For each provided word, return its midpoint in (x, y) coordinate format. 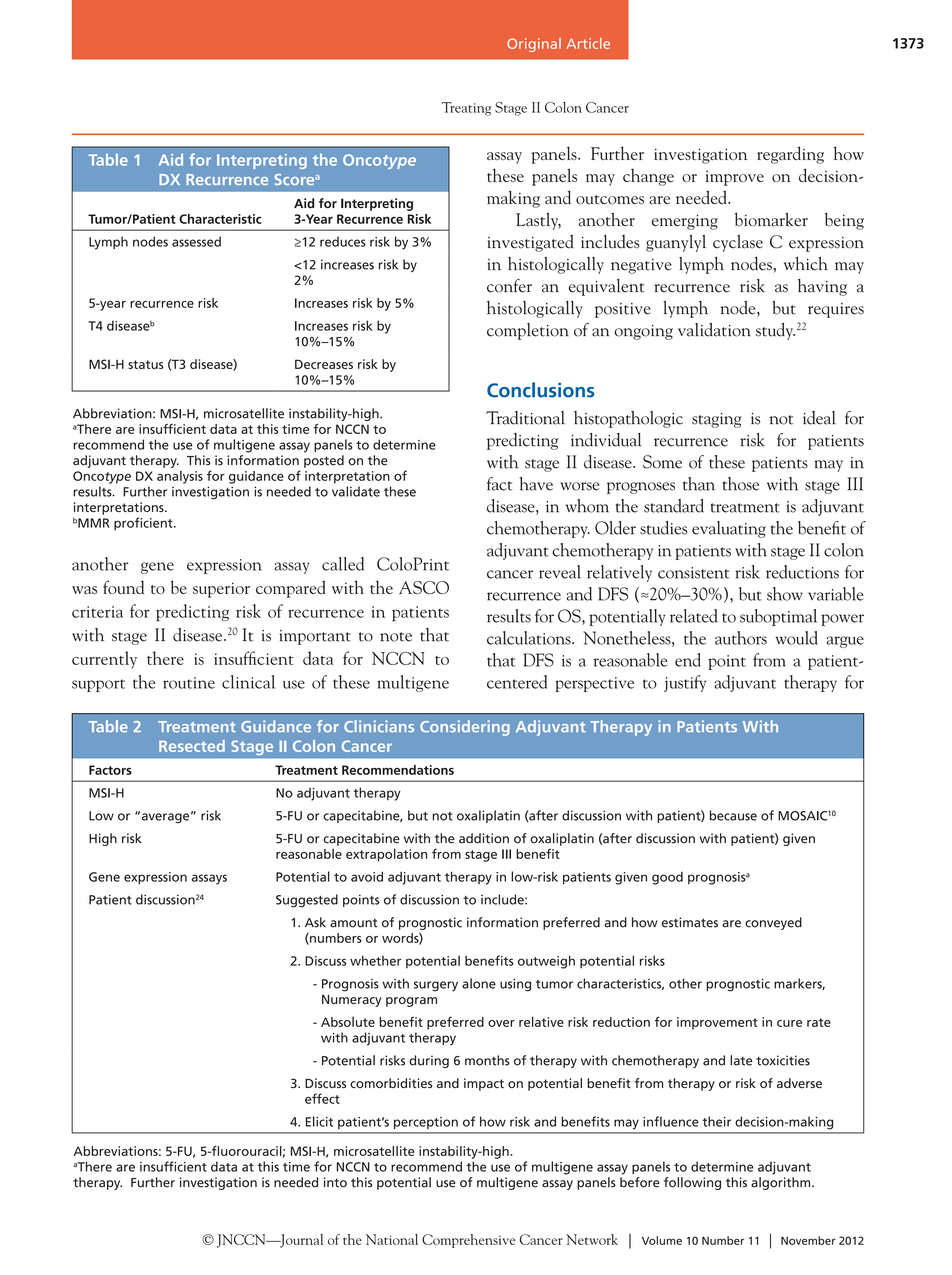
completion (528, 331)
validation (714, 330)
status (145, 364)
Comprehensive (468, 1241)
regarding (790, 155)
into (335, 1182)
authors (741, 638)
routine (189, 683)
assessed (196, 241)
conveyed (773, 923)
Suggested (307, 901)
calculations (530, 638)
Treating (466, 109)
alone (479, 983)
